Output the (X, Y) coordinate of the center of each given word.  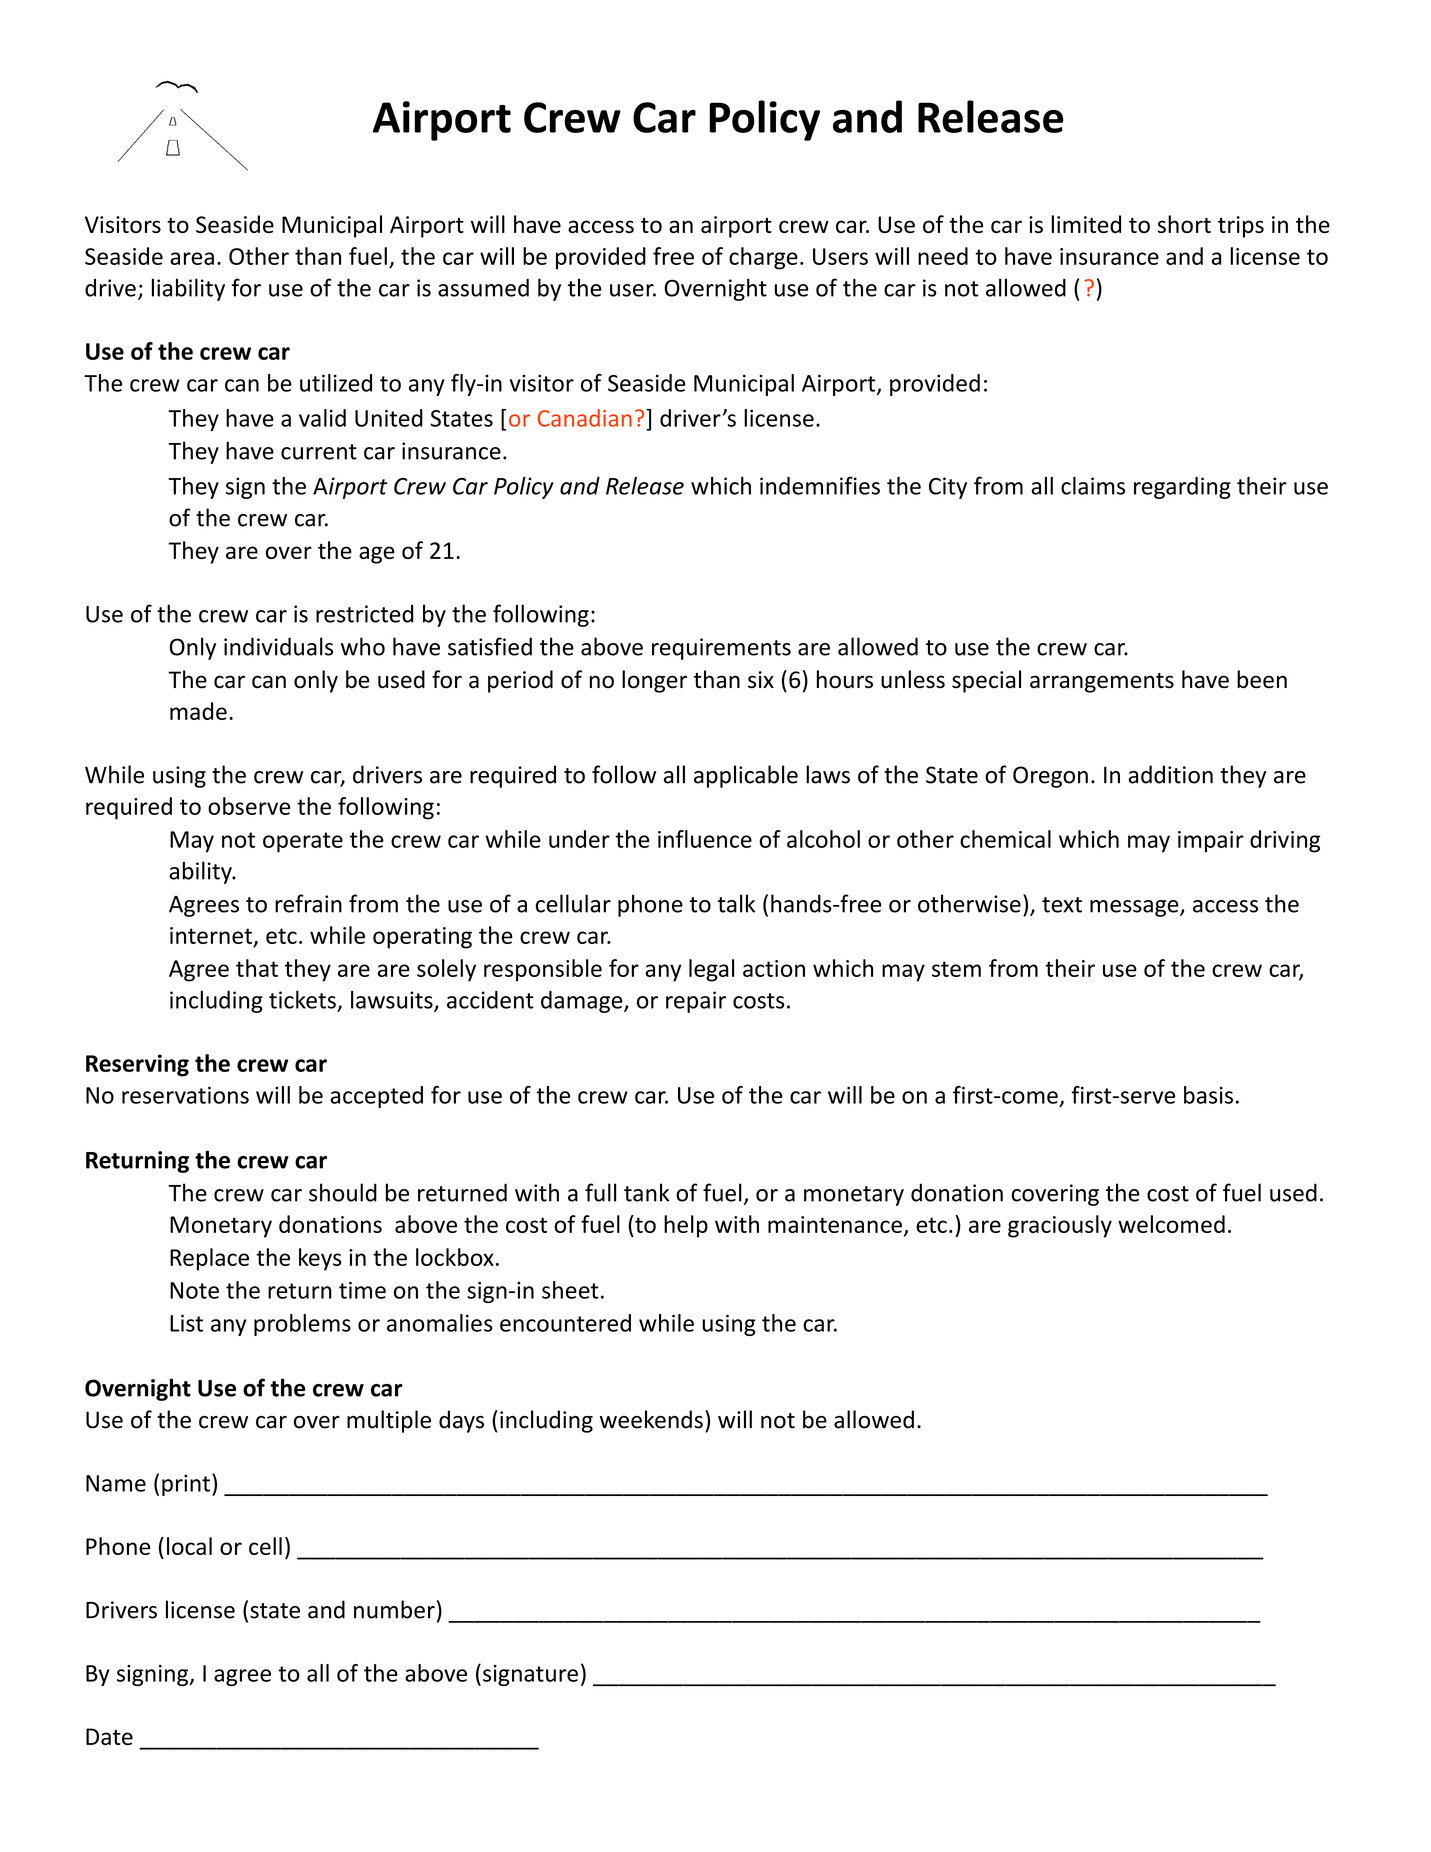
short (1184, 224)
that (257, 968)
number (394, 1609)
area (192, 258)
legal (711, 970)
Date (109, 1736)
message (1135, 908)
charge (763, 258)
